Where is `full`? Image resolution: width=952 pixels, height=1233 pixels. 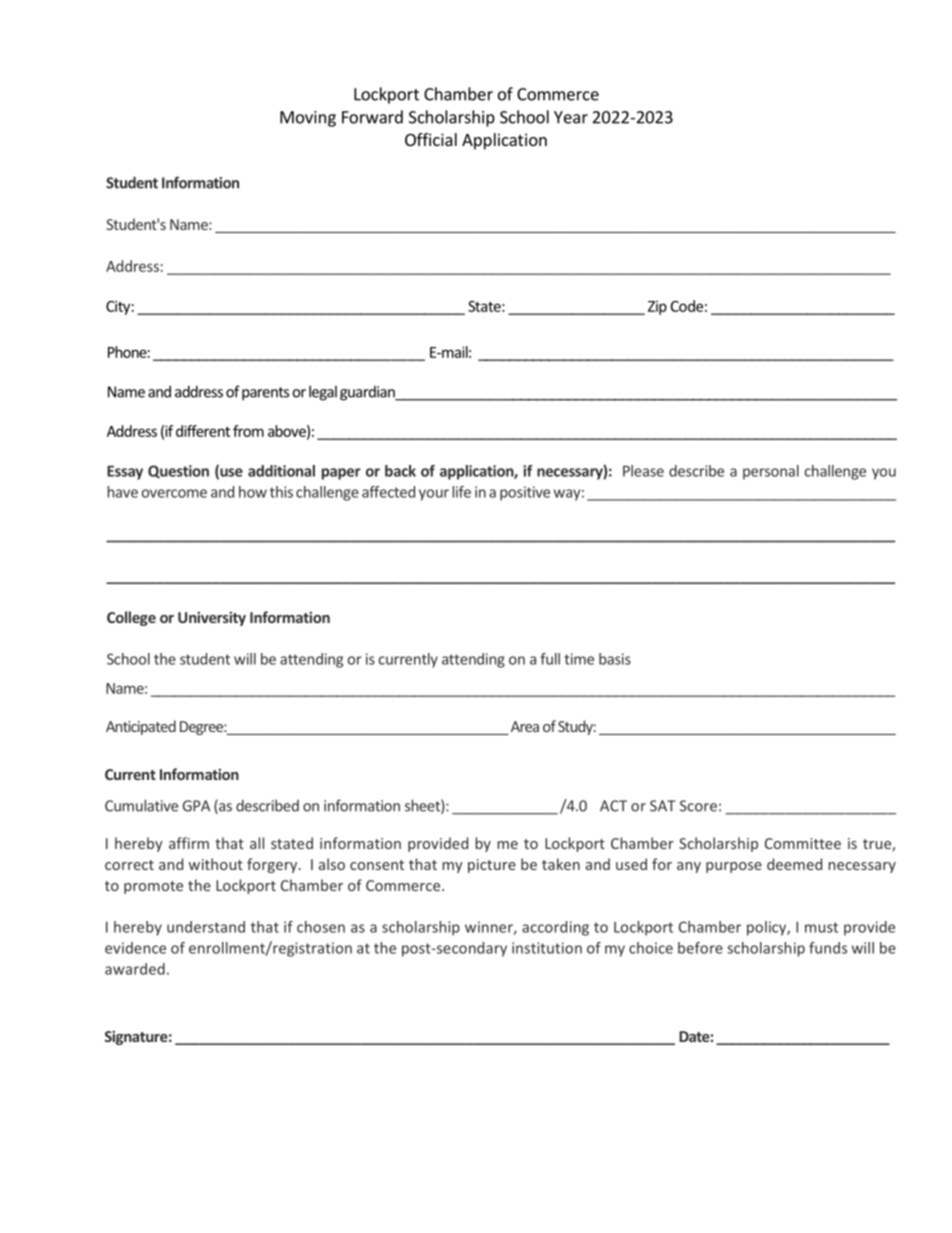
full is located at coordinates (550, 659).
